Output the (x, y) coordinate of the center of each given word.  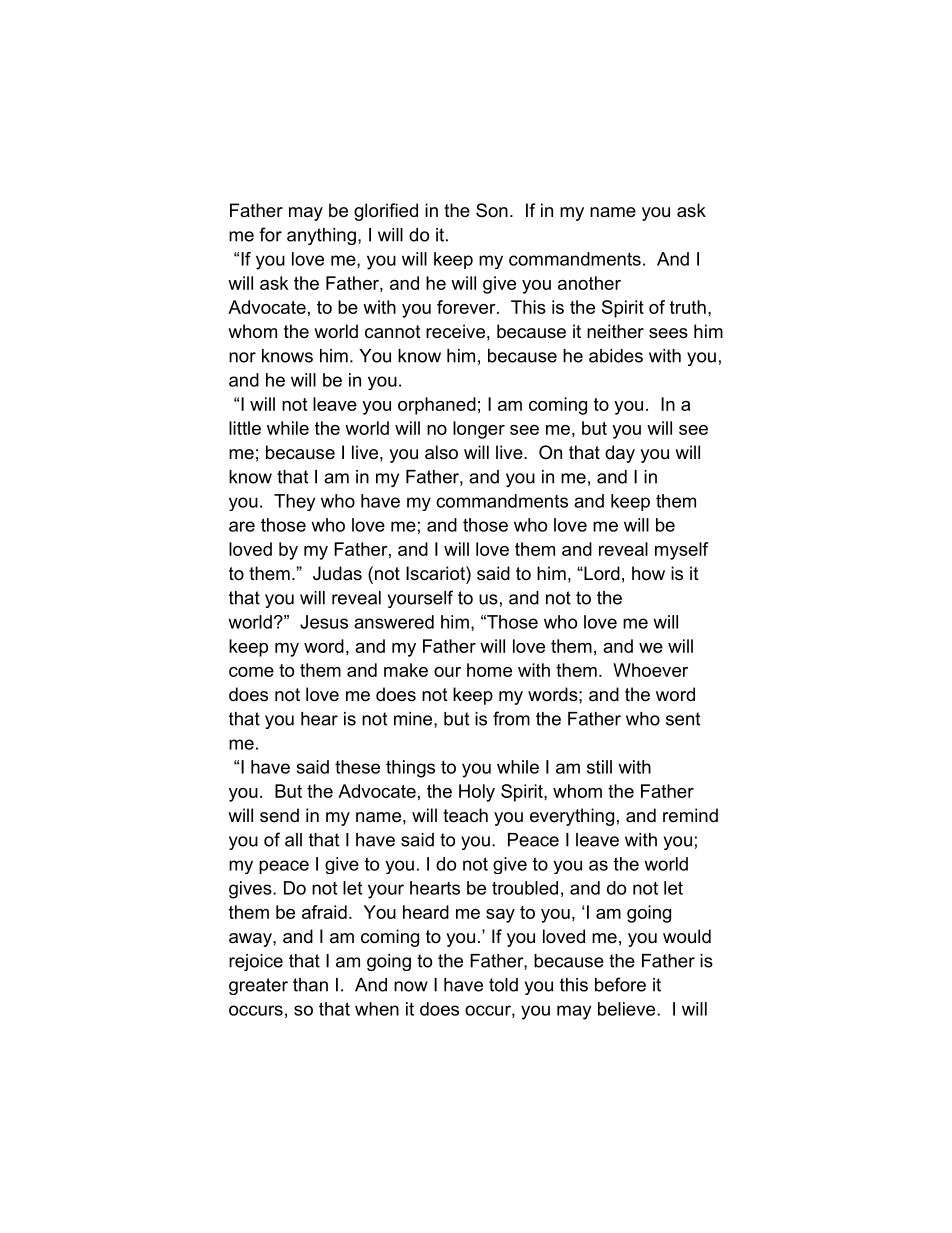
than (310, 985)
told (503, 985)
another (589, 283)
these (357, 767)
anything (321, 236)
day (620, 454)
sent (683, 719)
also (441, 452)
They (294, 502)
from (511, 718)
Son (492, 210)
